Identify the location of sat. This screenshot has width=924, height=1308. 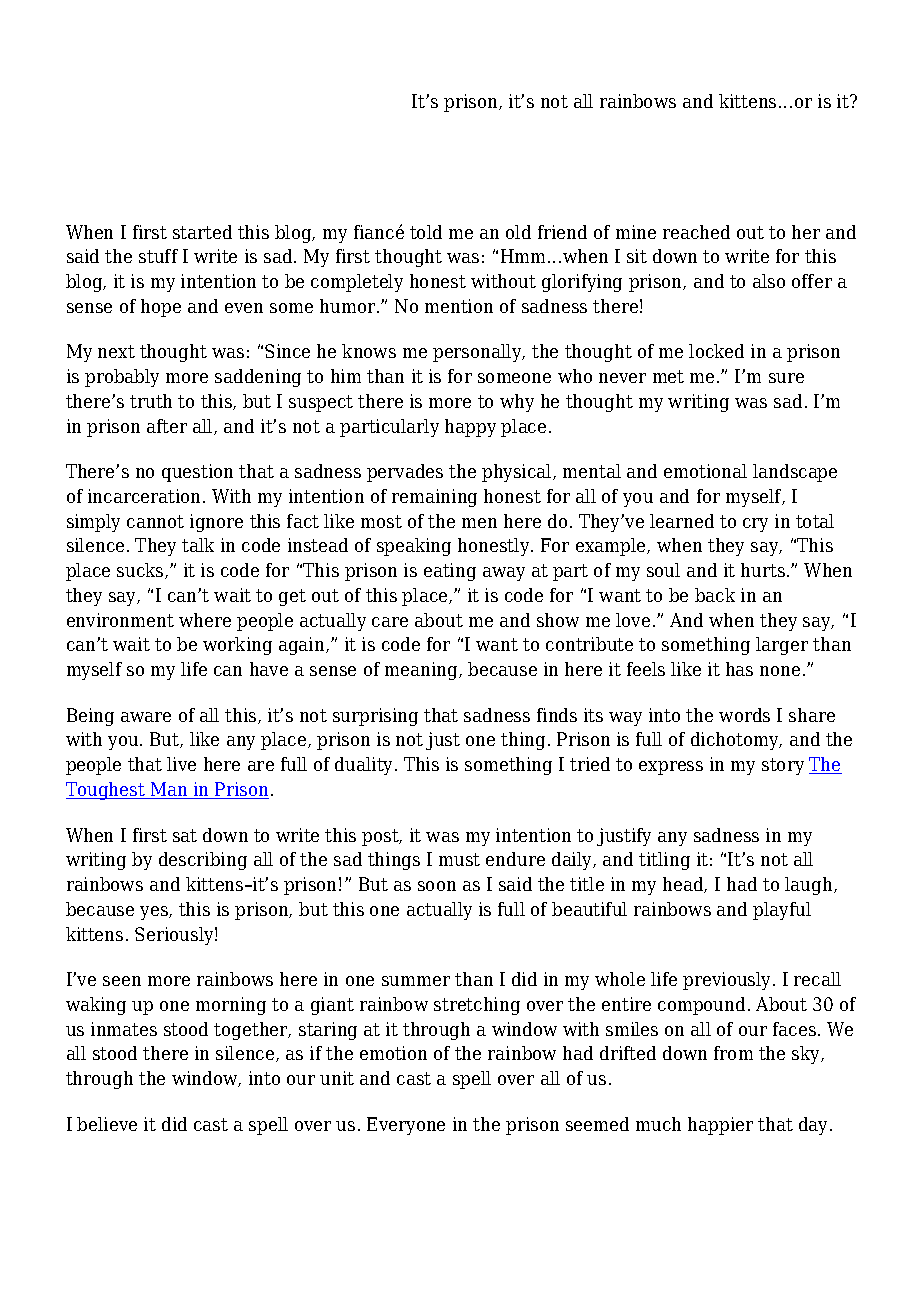
(185, 835).
